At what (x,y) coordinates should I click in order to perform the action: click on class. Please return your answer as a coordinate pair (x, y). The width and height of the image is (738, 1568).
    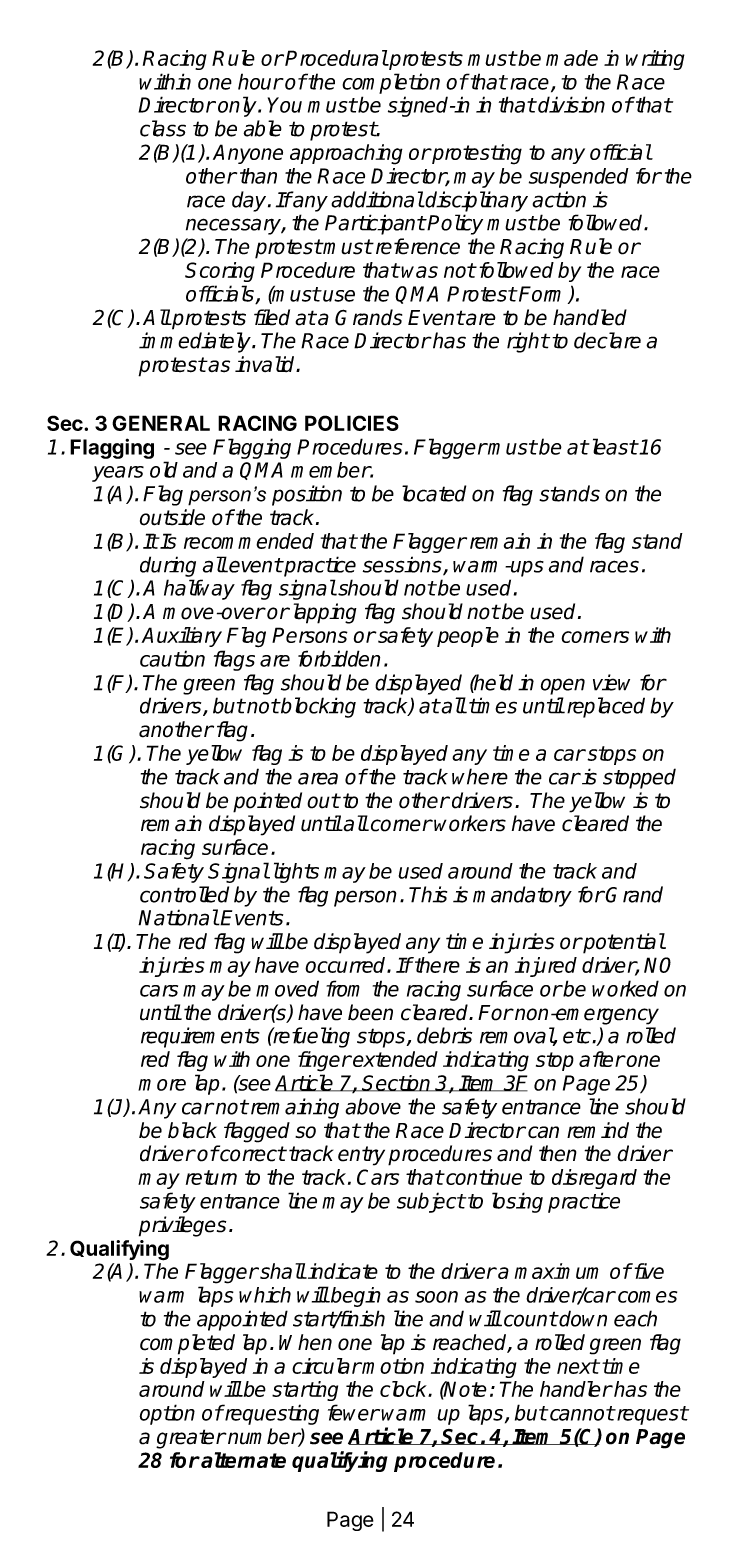
    Looking at the image, I should click on (163, 128).
